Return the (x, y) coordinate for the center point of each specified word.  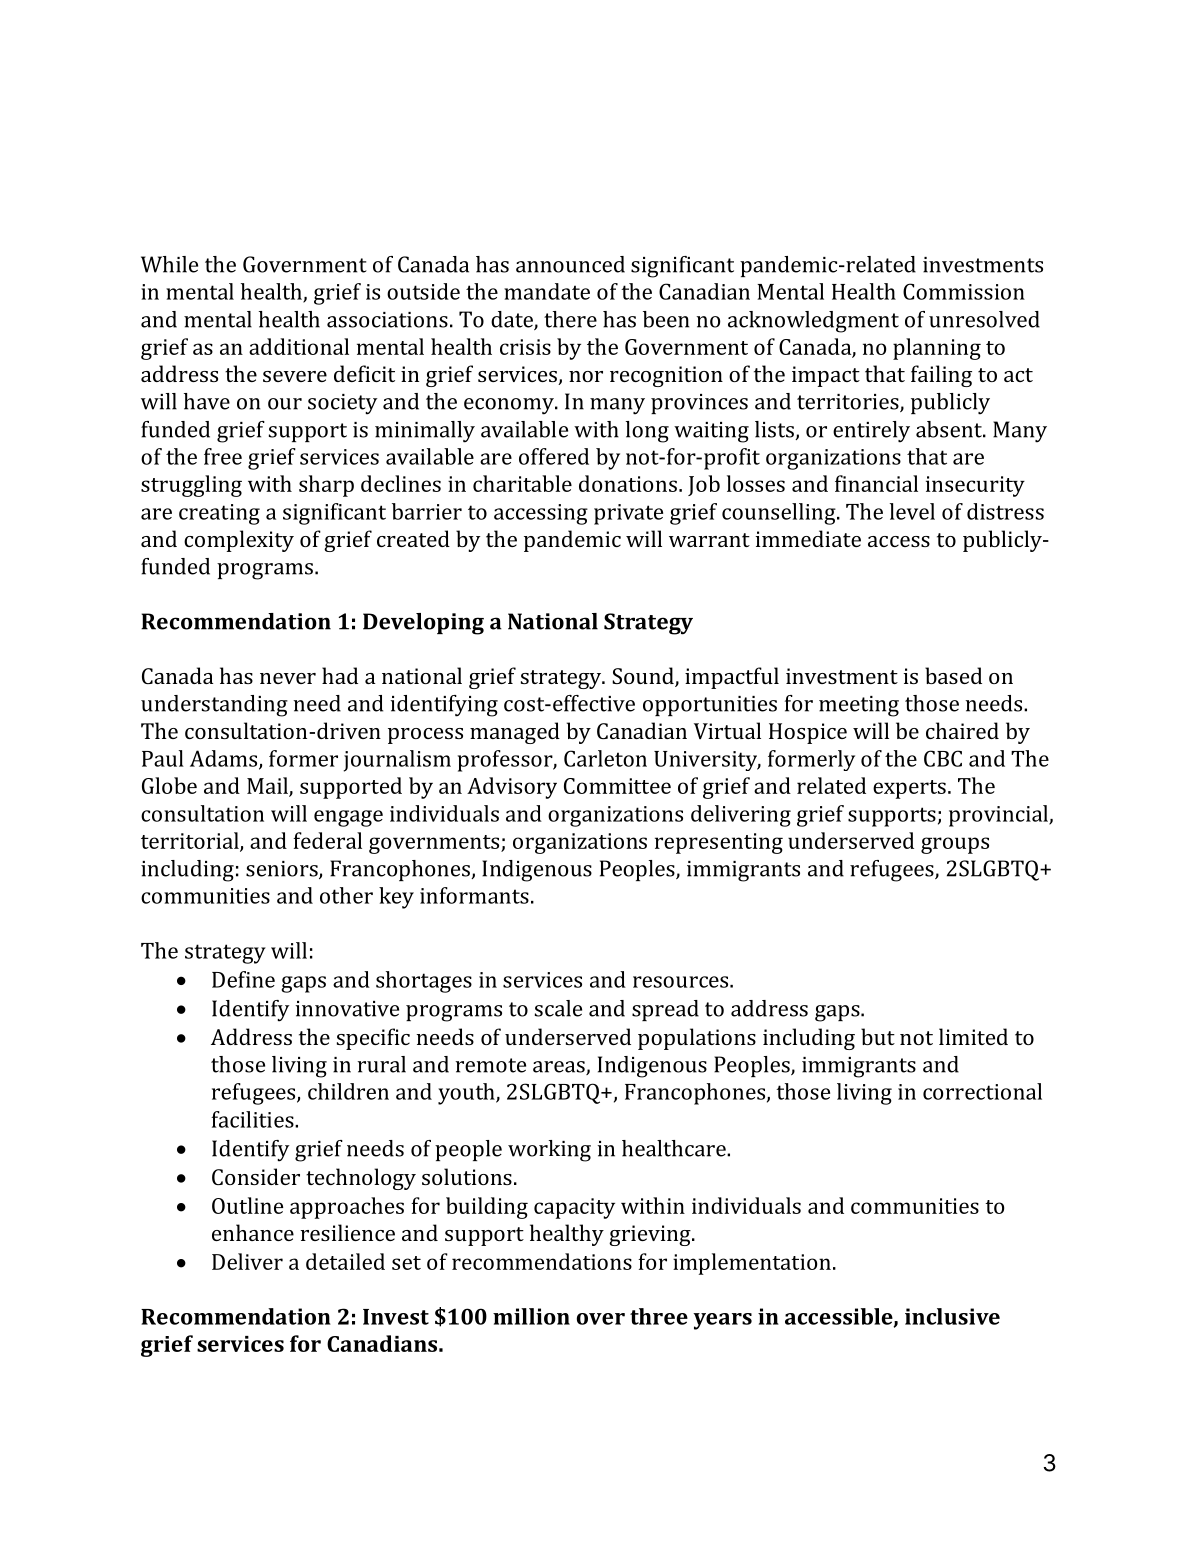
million (531, 1316)
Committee (617, 786)
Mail (268, 786)
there (570, 319)
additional (299, 346)
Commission (964, 291)
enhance (253, 1232)
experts (909, 789)
